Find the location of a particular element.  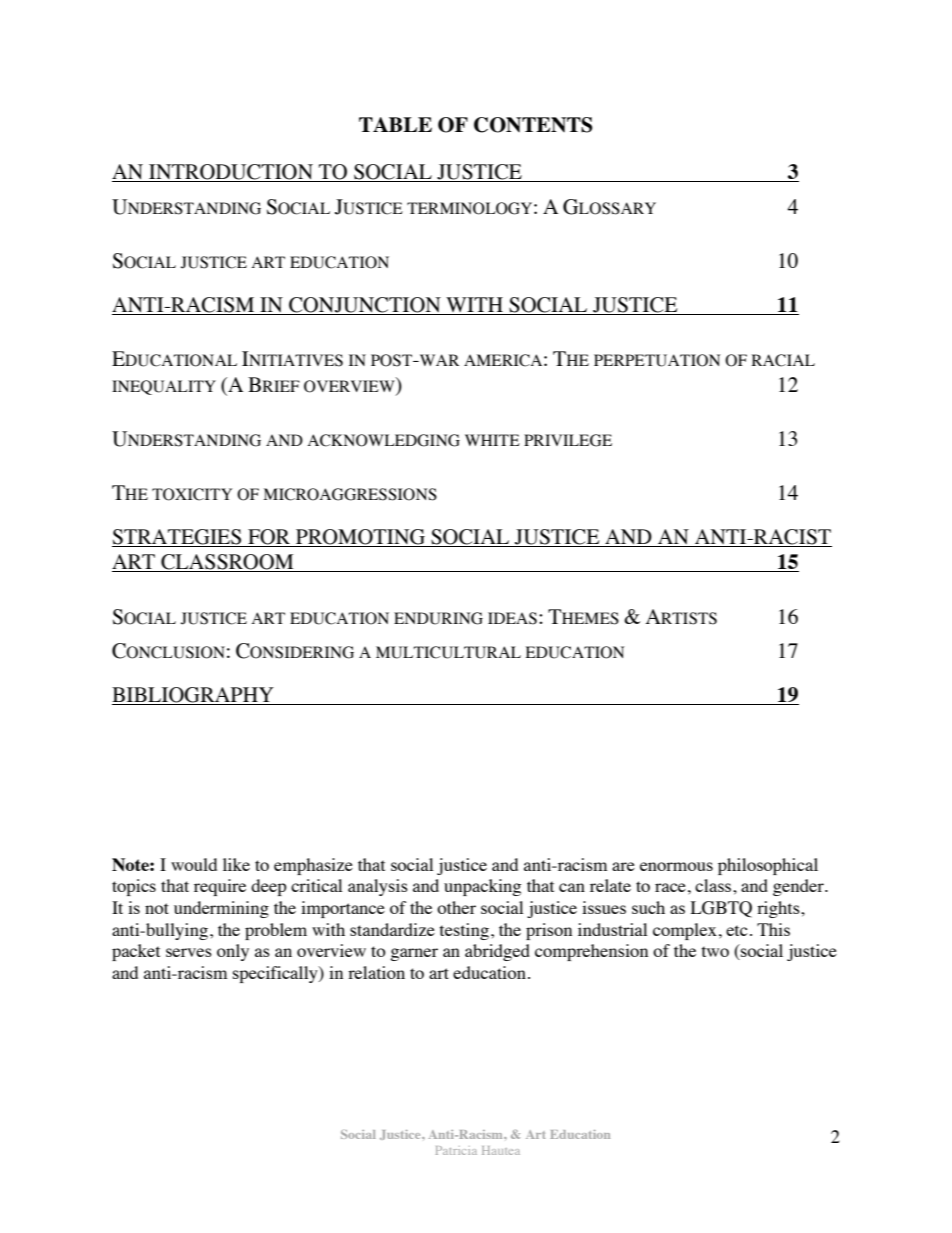

only is located at coordinates (233, 952).
